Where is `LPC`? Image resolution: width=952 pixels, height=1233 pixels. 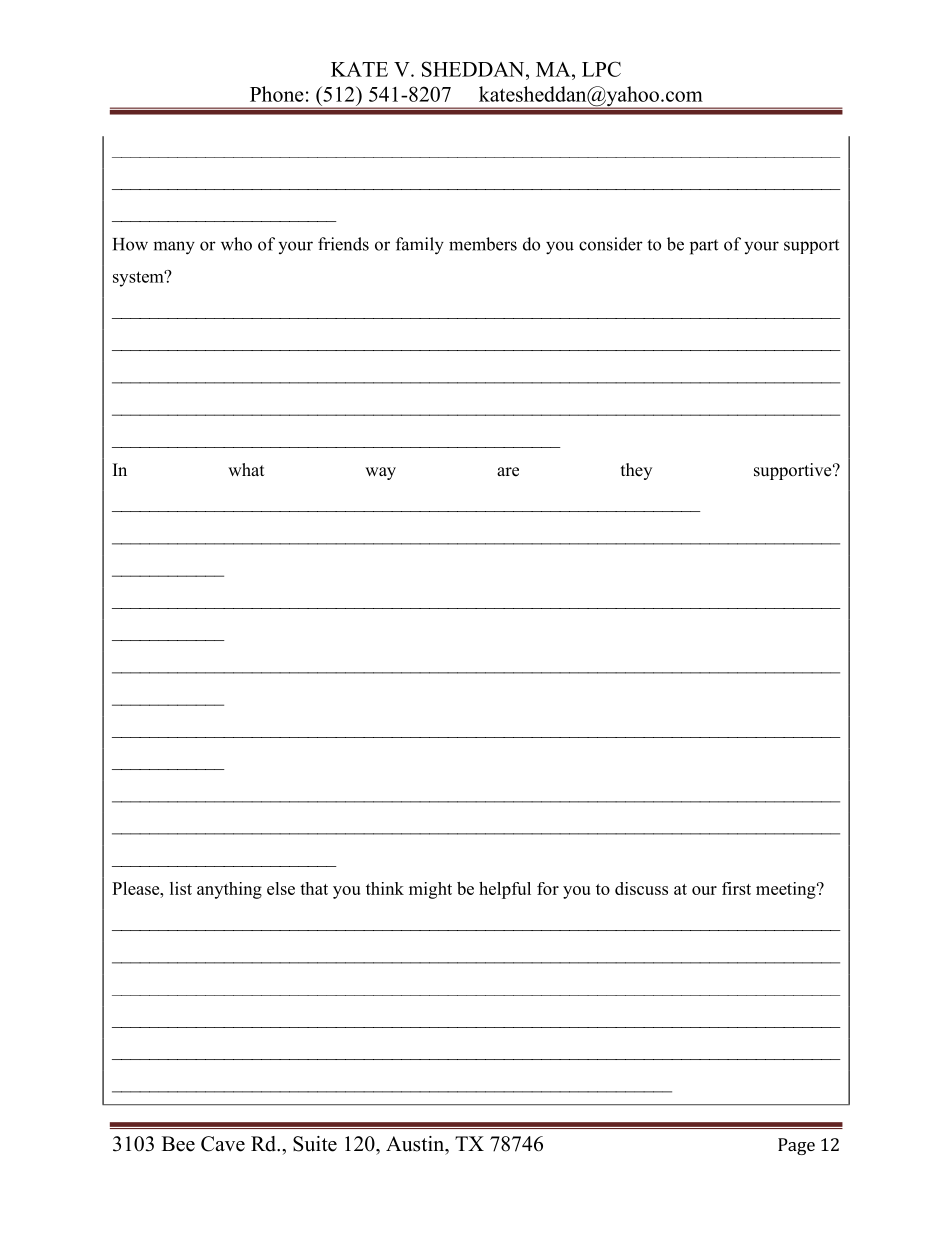
LPC is located at coordinates (601, 69).
